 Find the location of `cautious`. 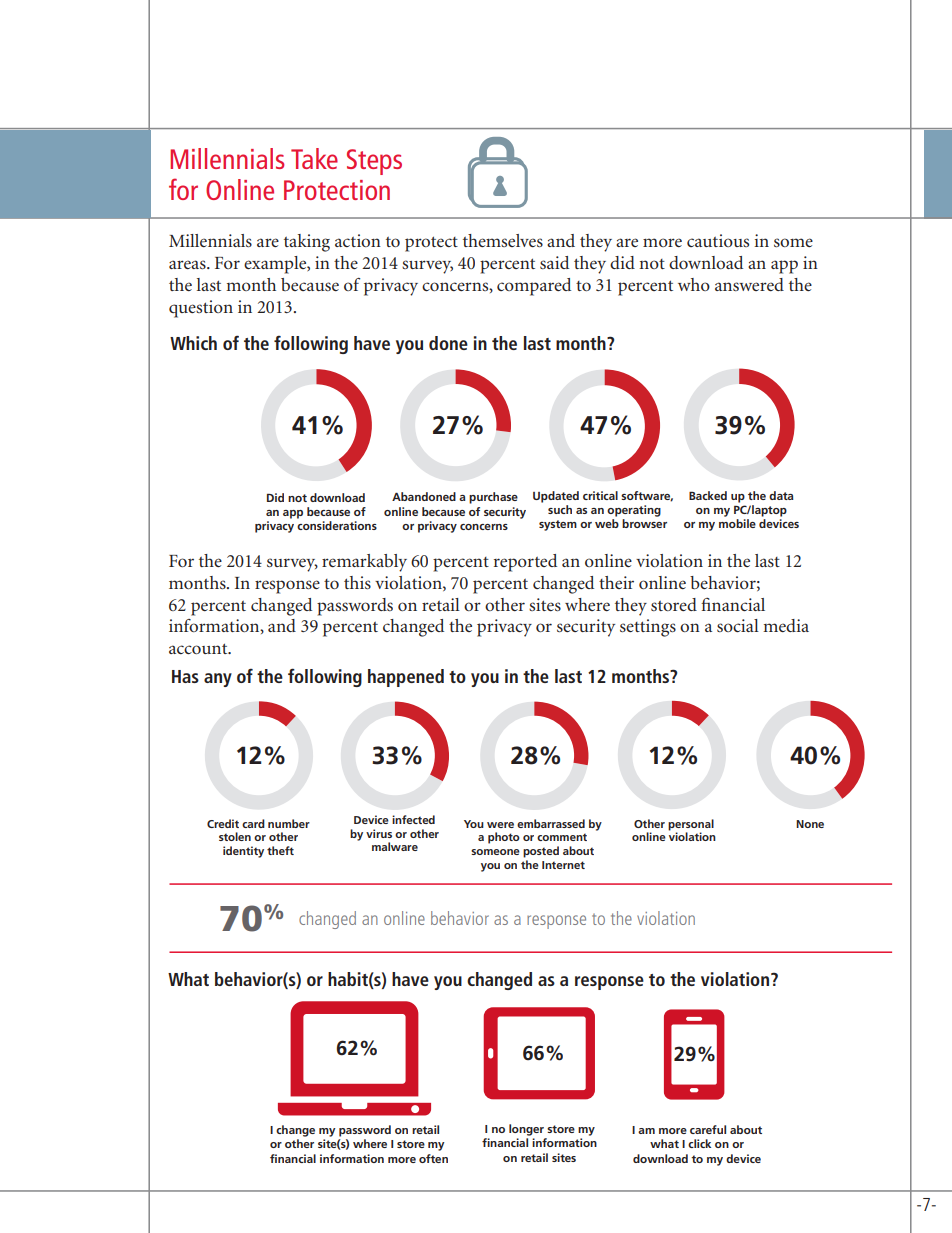

cautious is located at coordinates (718, 240).
